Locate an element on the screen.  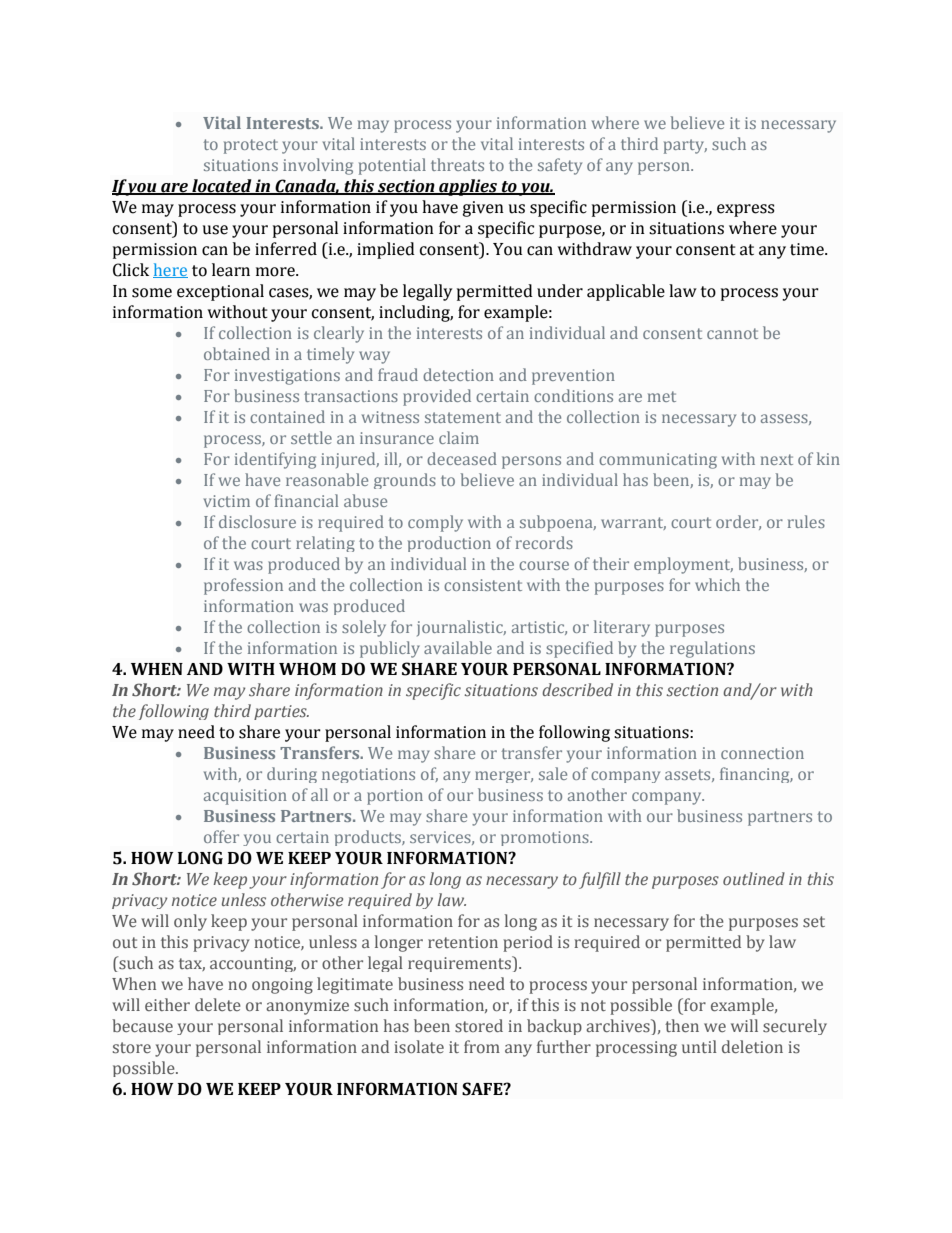
applies is located at coordinates (468, 187).
